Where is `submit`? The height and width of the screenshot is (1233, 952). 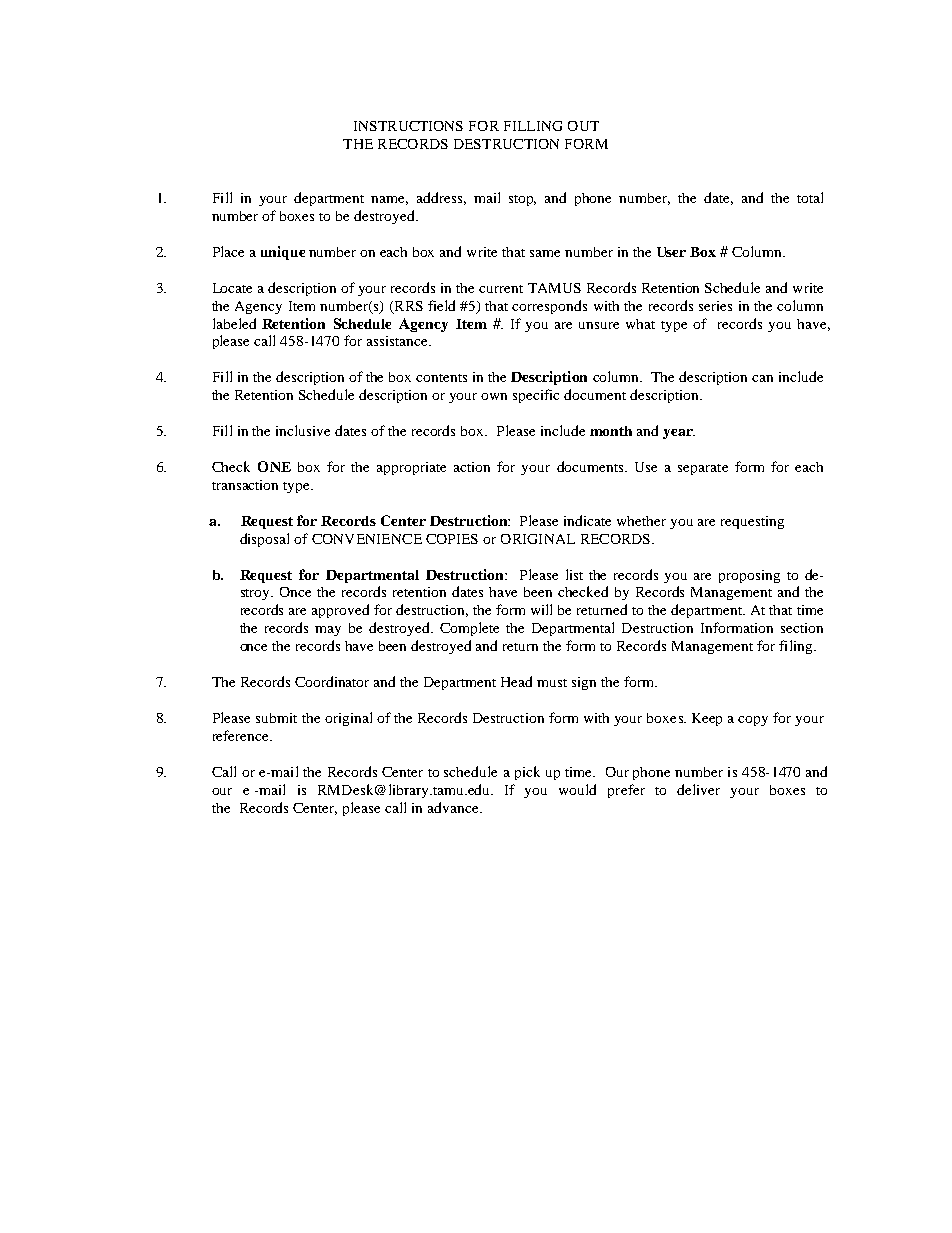
submit is located at coordinates (276, 718).
